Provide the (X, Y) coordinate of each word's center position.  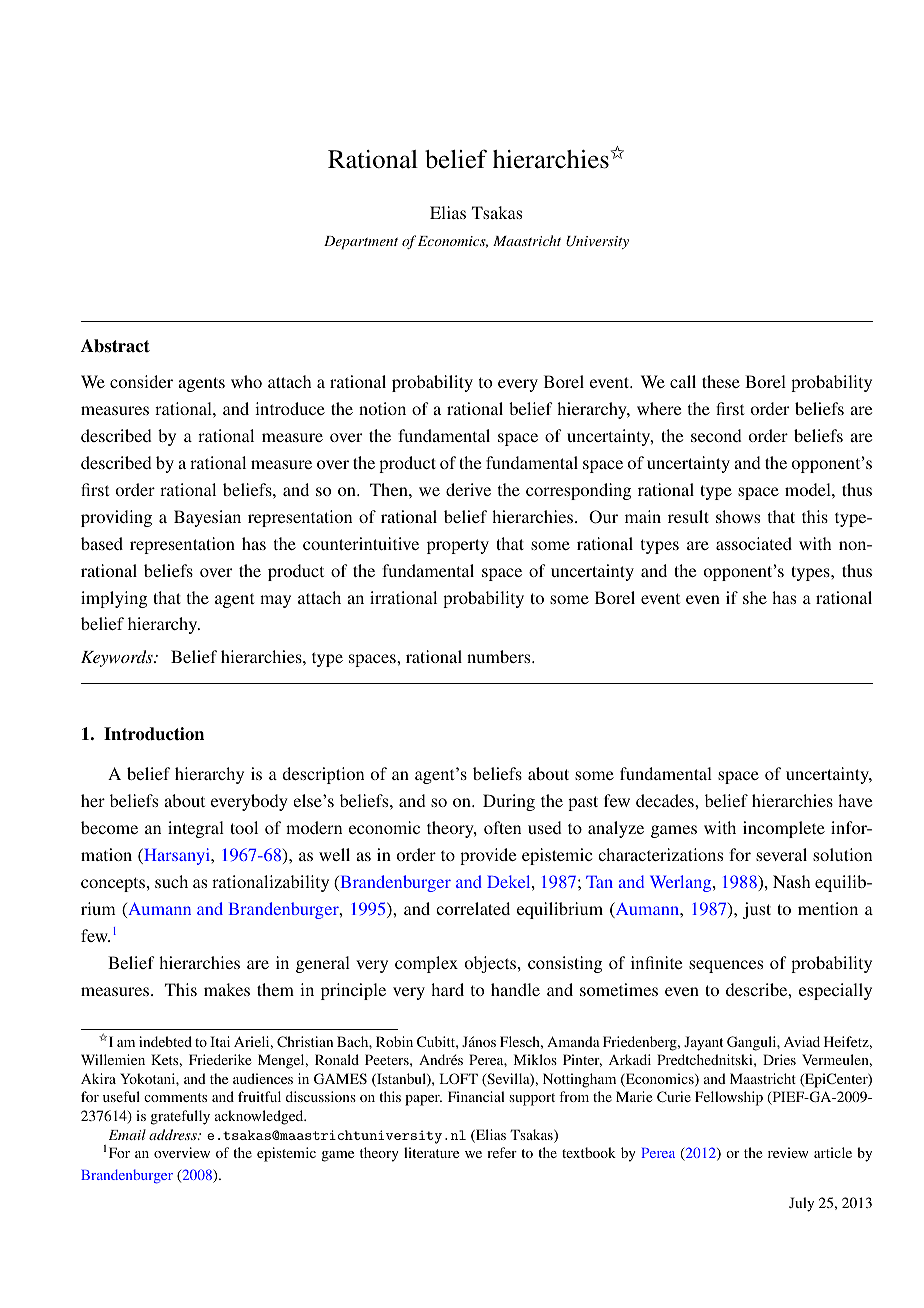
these (721, 381)
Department (361, 242)
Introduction (154, 734)
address (174, 1134)
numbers (500, 656)
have (855, 800)
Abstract (115, 346)
